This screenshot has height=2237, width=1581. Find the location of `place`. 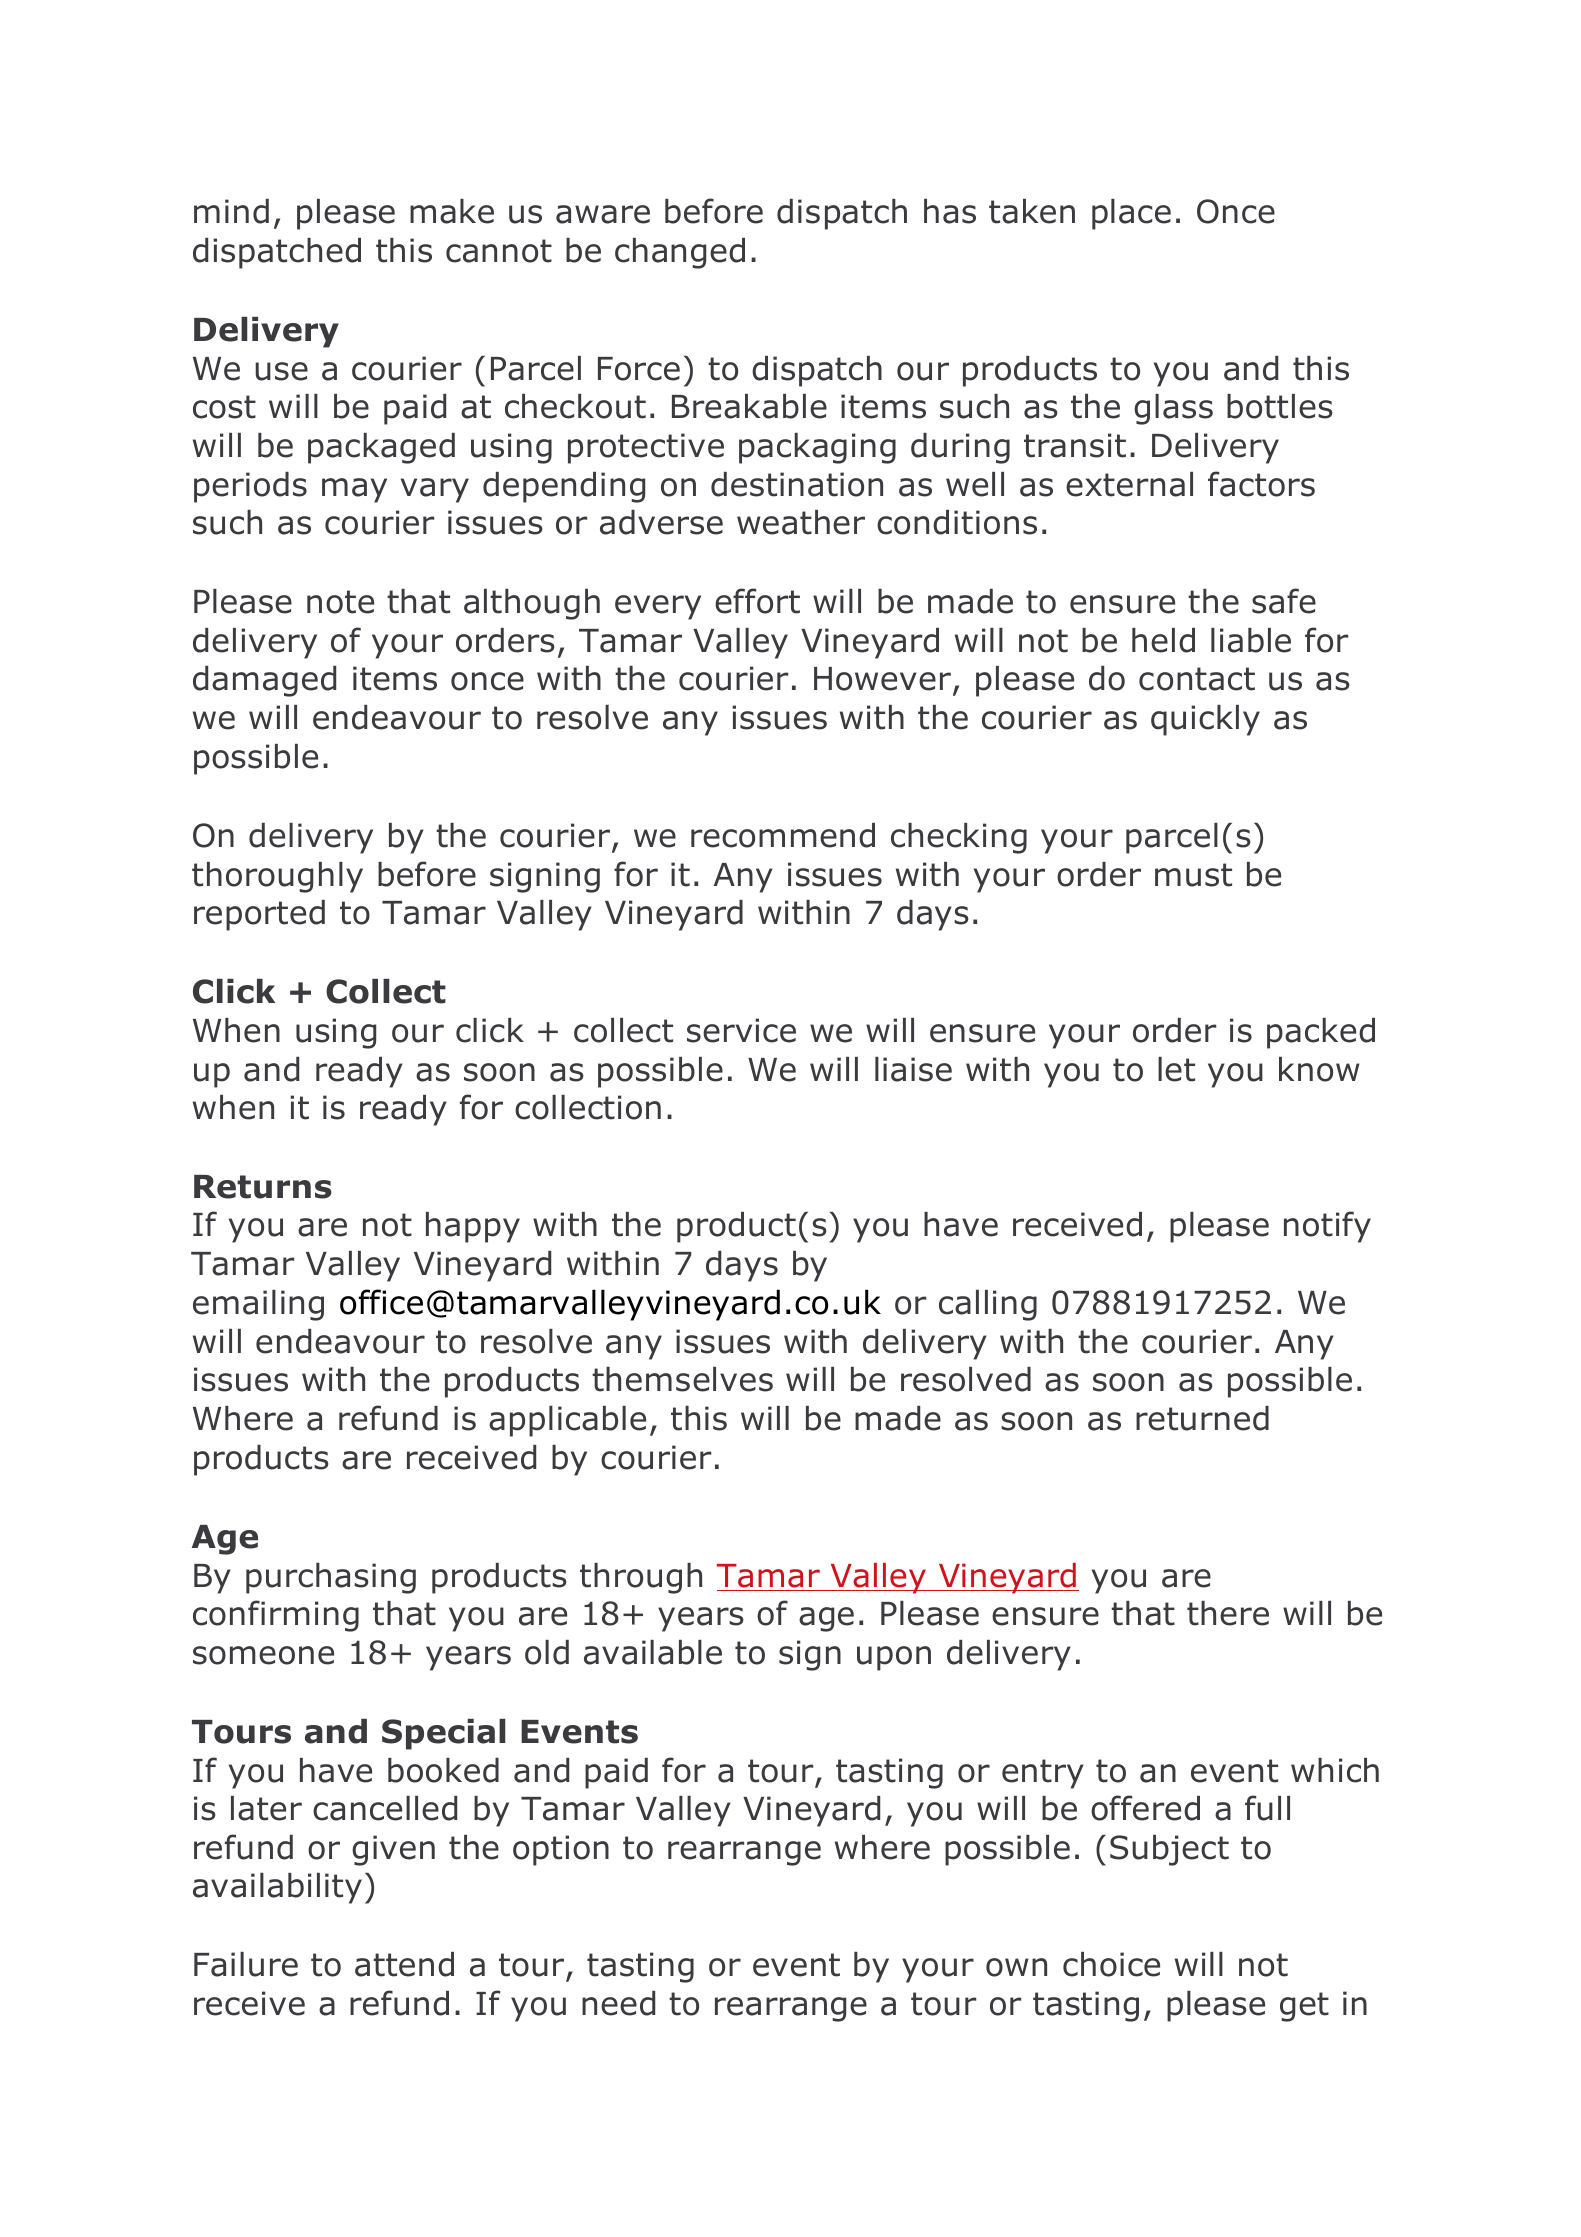

place is located at coordinates (1131, 214).
